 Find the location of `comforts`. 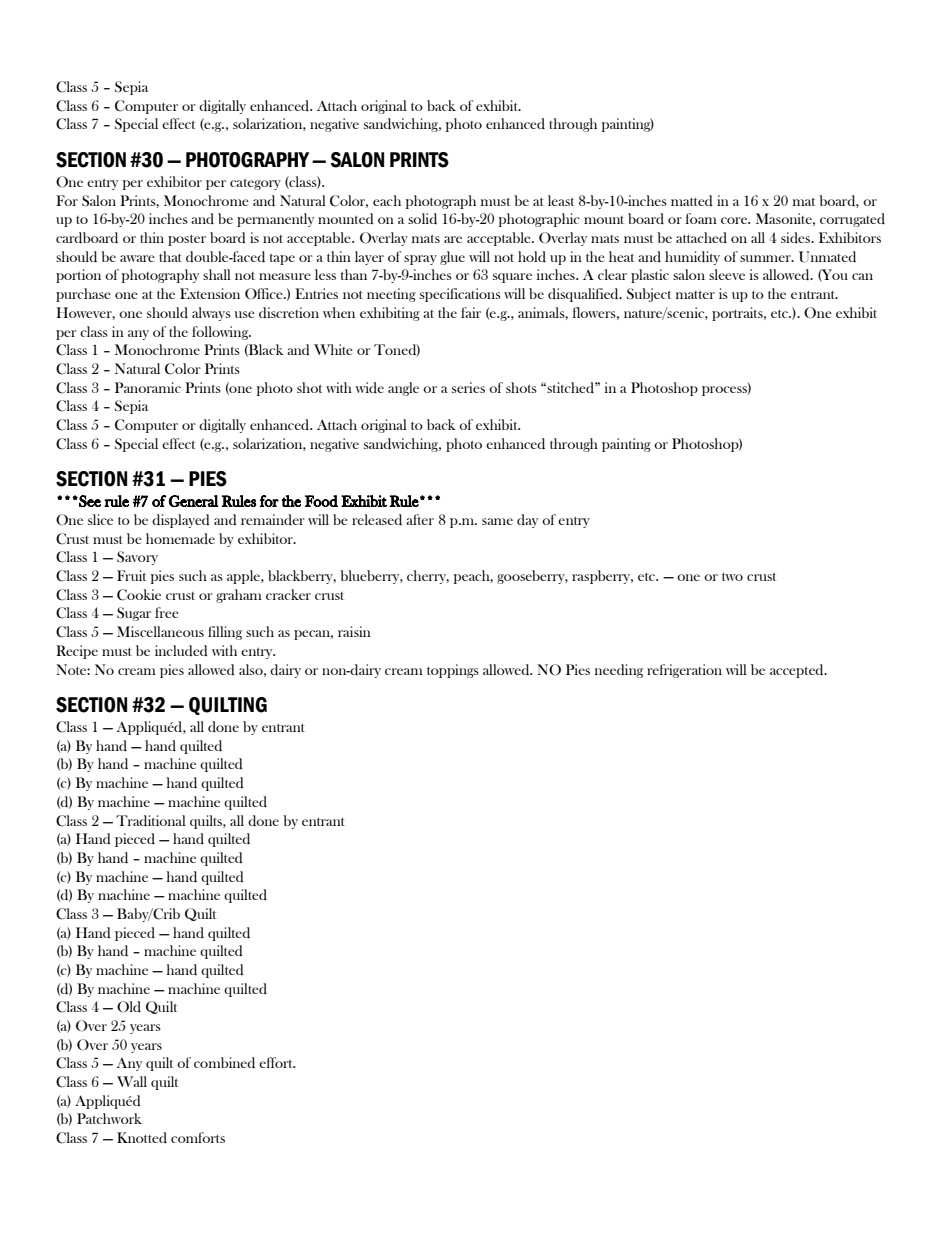

comforts is located at coordinates (198, 1137).
